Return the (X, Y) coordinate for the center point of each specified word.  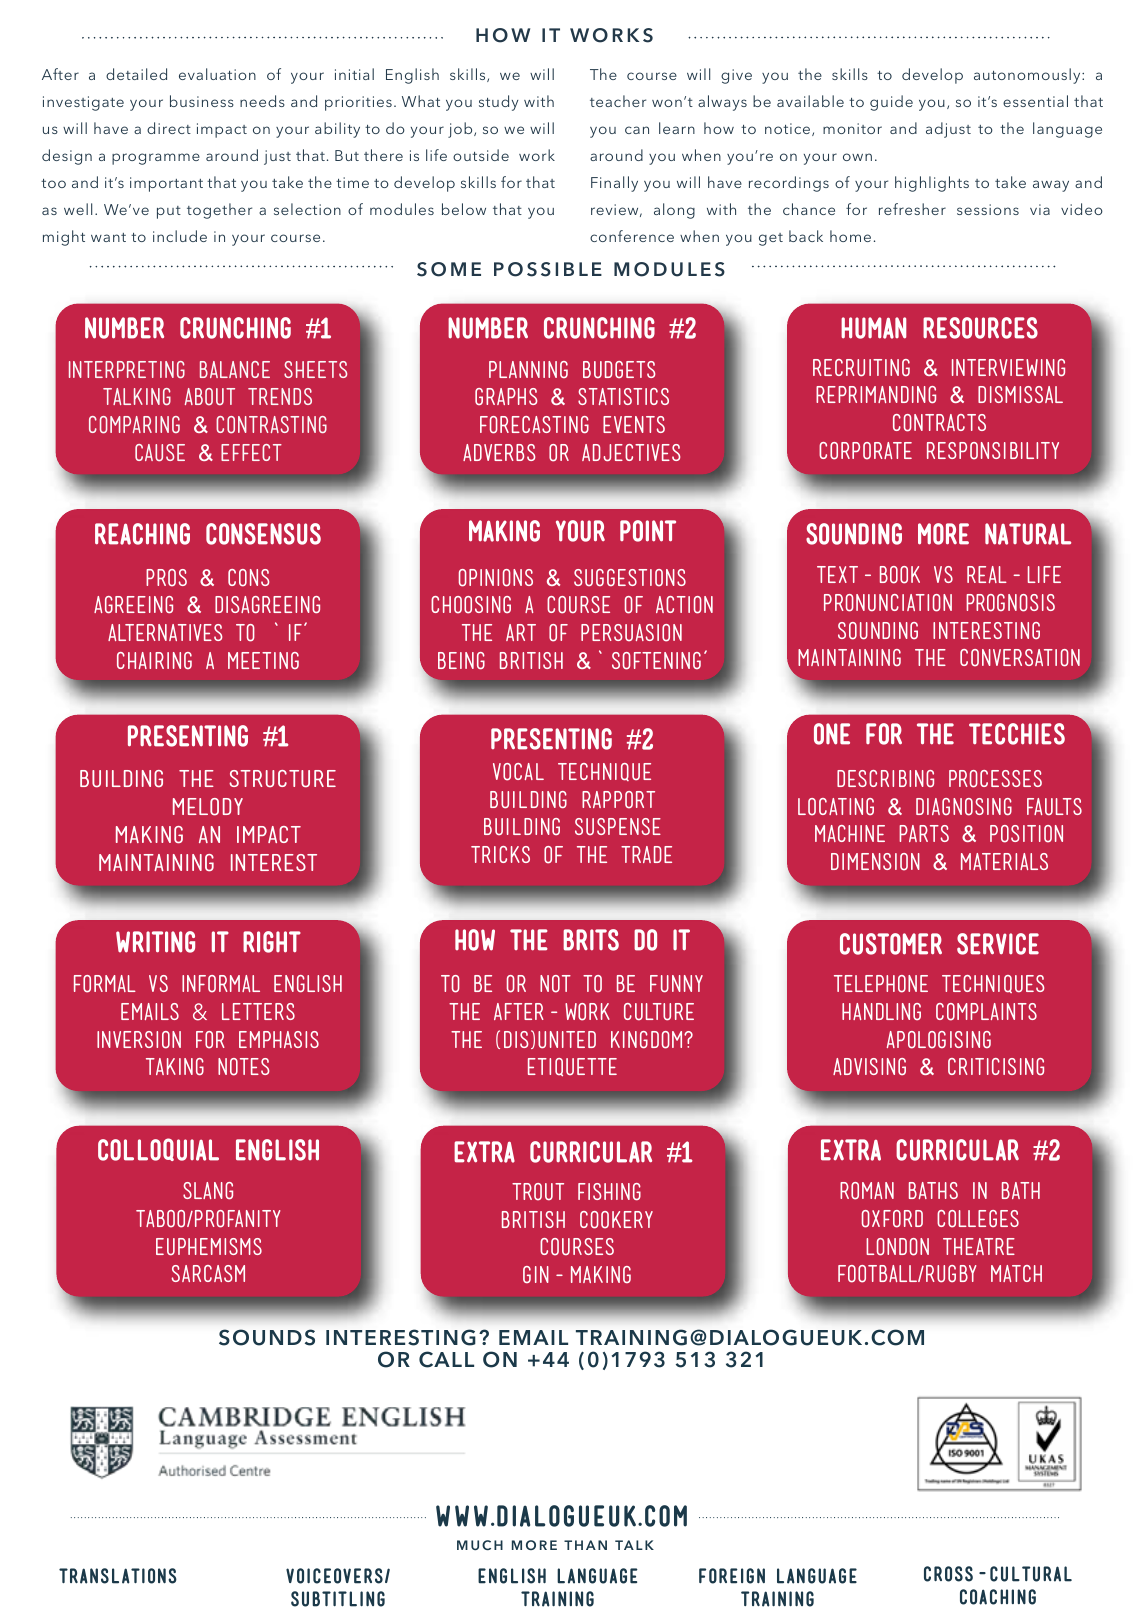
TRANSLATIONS (118, 1576)
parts (924, 833)
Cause (160, 452)
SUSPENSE (618, 826)
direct (169, 128)
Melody (208, 807)
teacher (618, 101)
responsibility (993, 451)
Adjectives (631, 452)
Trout (538, 1192)
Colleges (978, 1219)
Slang (208, 1190)
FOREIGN (732, 1576)
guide (891, 103)
